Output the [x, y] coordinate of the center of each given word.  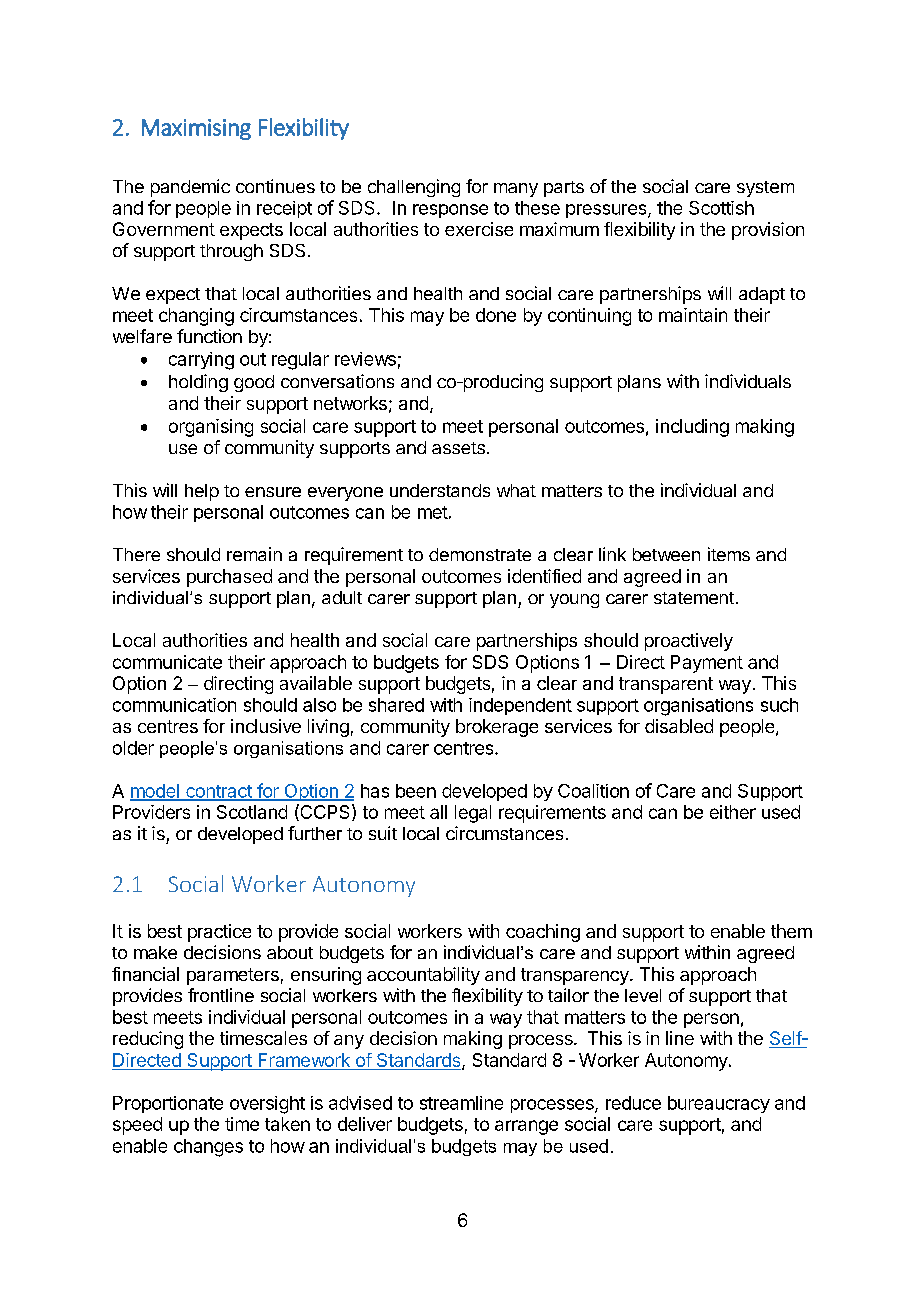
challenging [414, 188]
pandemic [190, 188]
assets [458, 448]
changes [208, 1148]
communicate [167, 662]
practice [219, 933]
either [733, 812]
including [692, 428]
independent [520, 706]
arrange [526, 1127]
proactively [689, 642]
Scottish [721, 208]
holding [198, 383]
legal [473, 814]
